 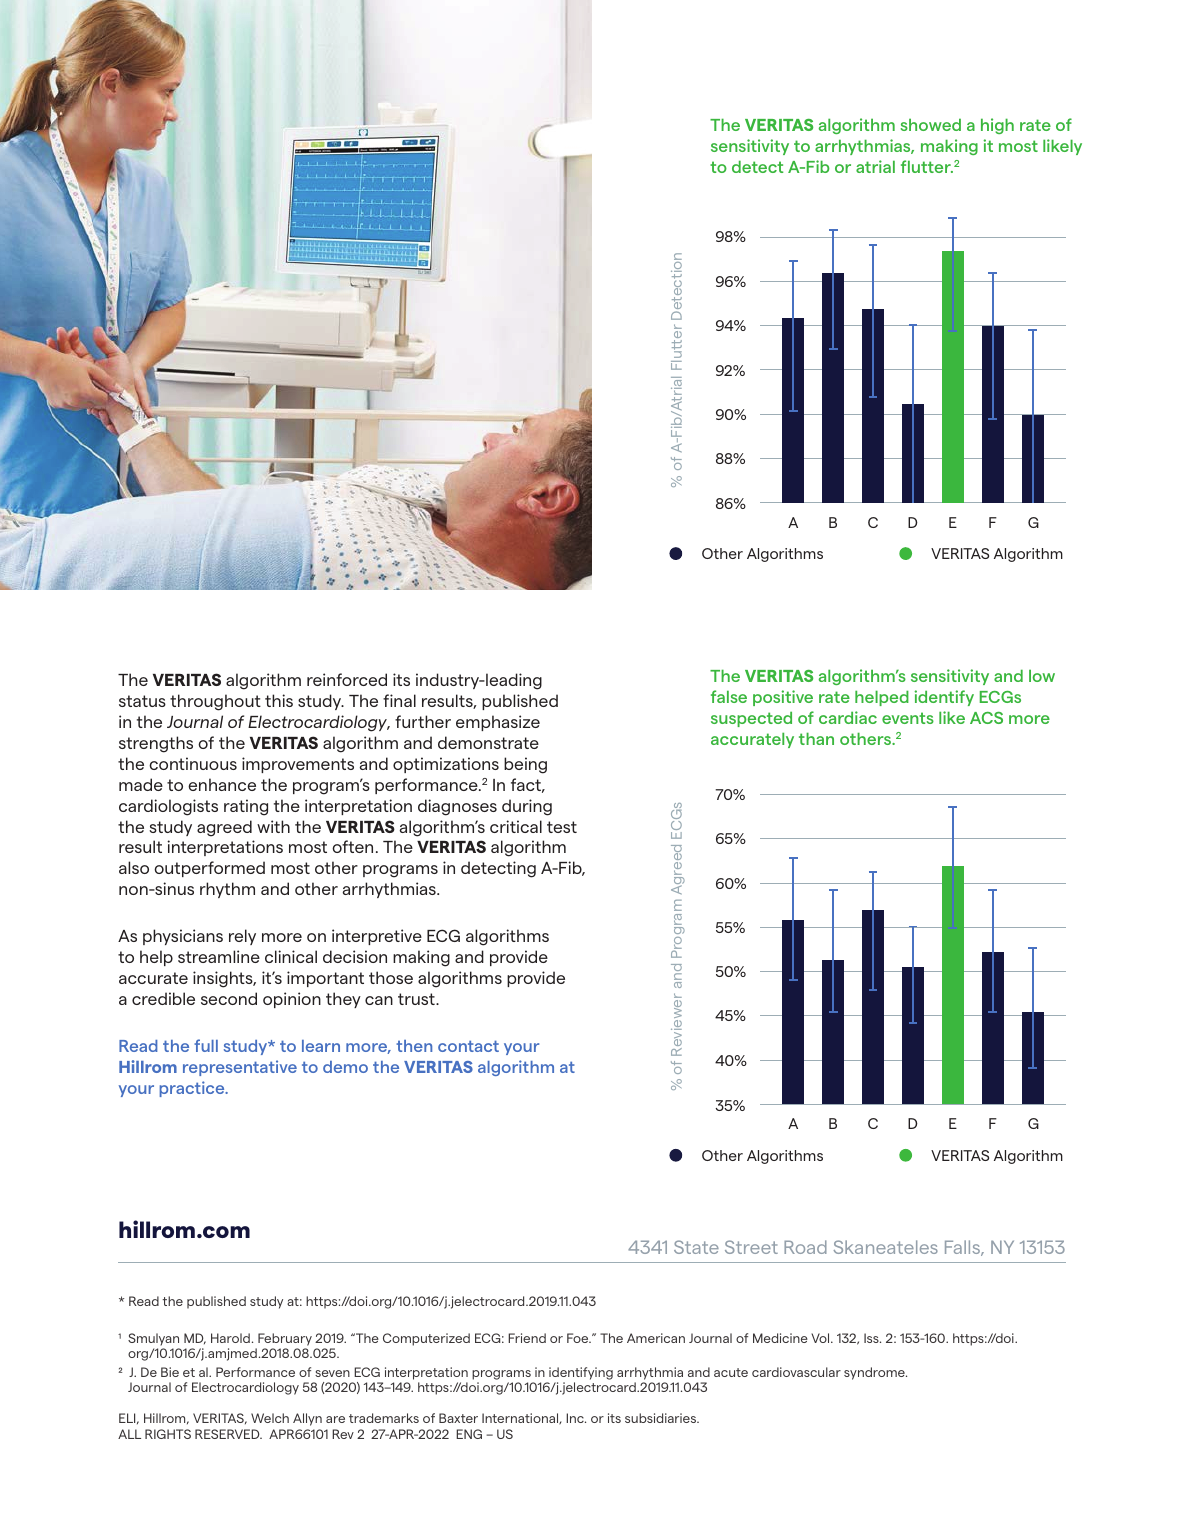 What do you see at coordinates (997, 126) in the screenshot?
I see `high` at bounding box center [997, 126].
